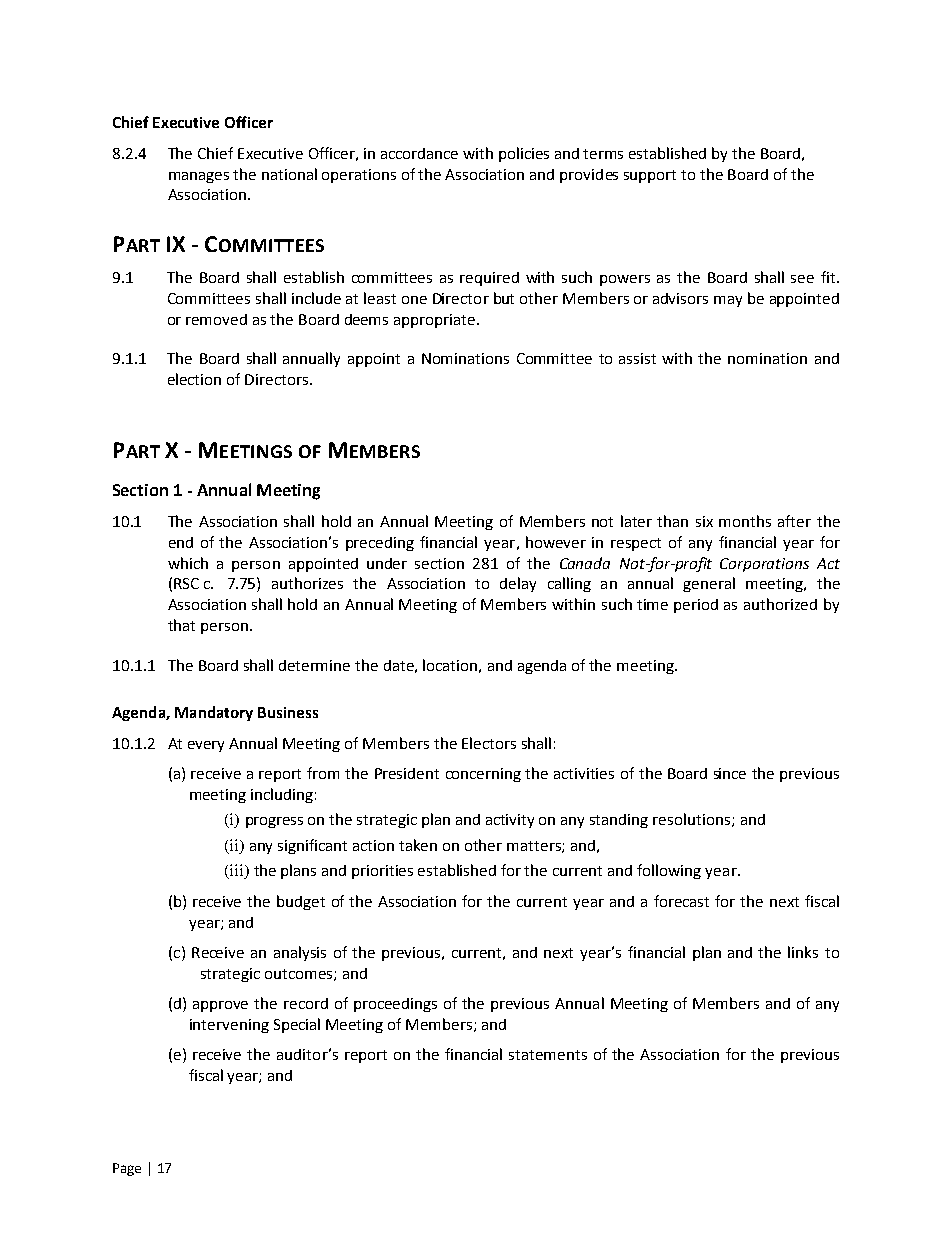 The image size is (952, 1233). What do you see at coordinates (436, 321) in the screenshot?
I see `appropriate` at bounding box center [436, 321].
